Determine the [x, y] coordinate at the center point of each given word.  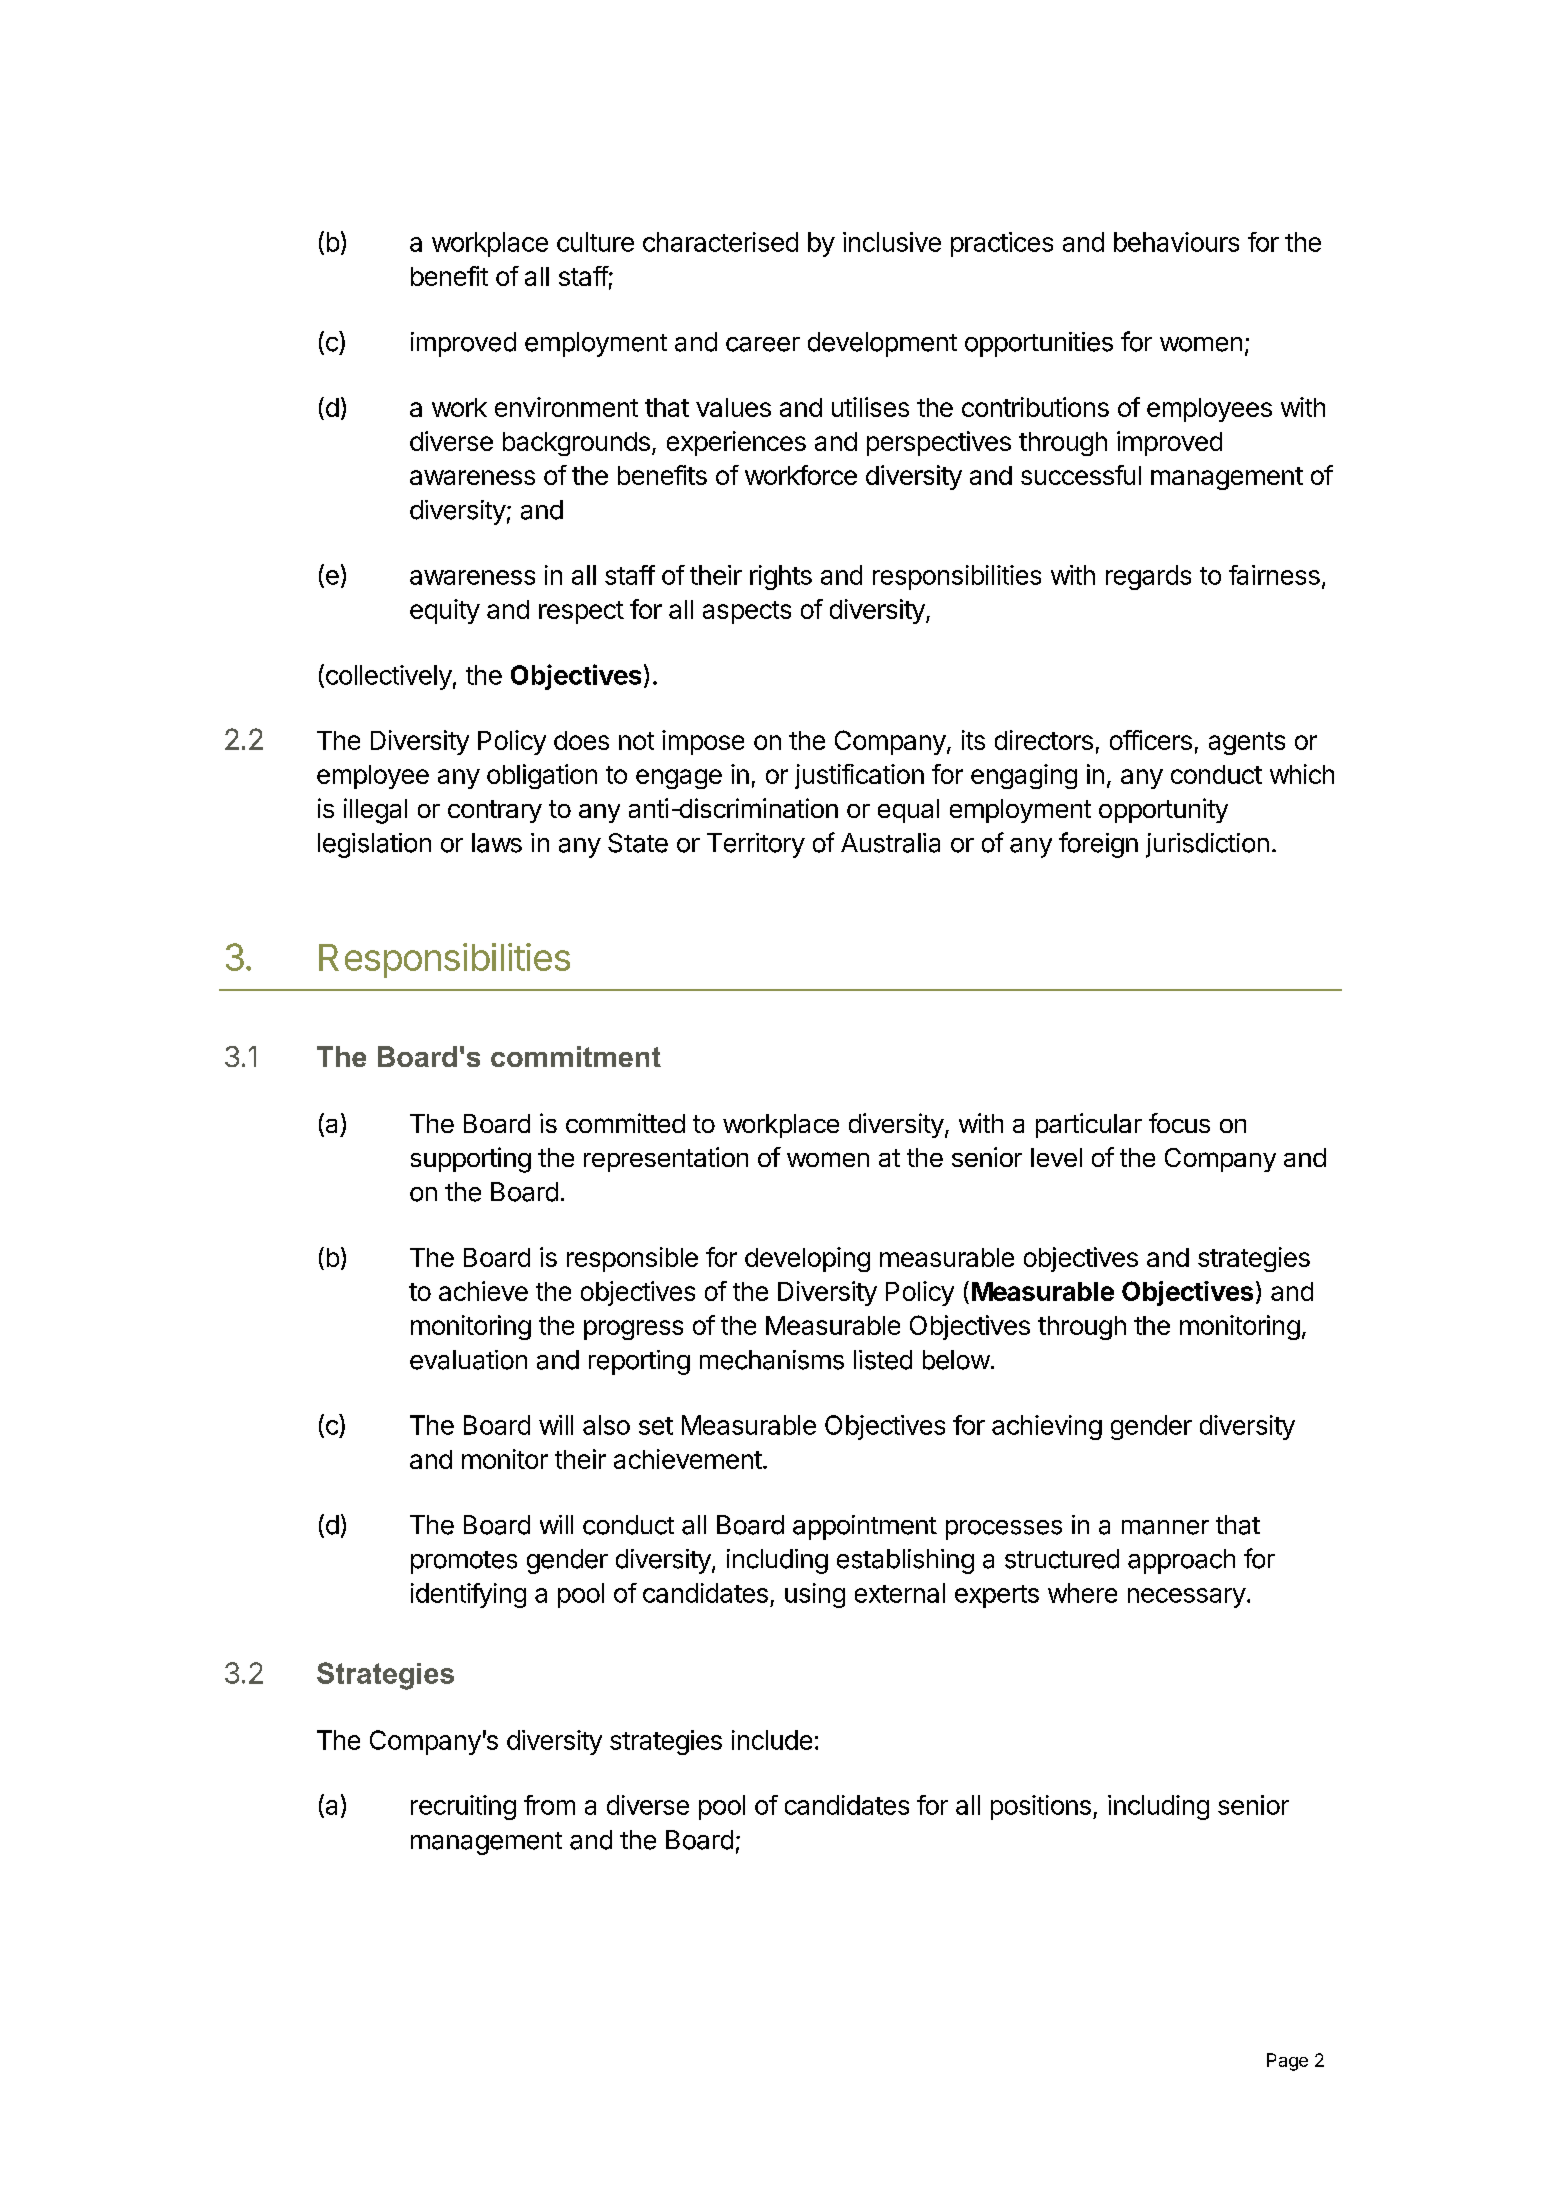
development [882, 344]
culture [595, 242]
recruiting [463, 1807]
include [772, 1740]
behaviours [1176, 242]
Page [1287, 2062]
